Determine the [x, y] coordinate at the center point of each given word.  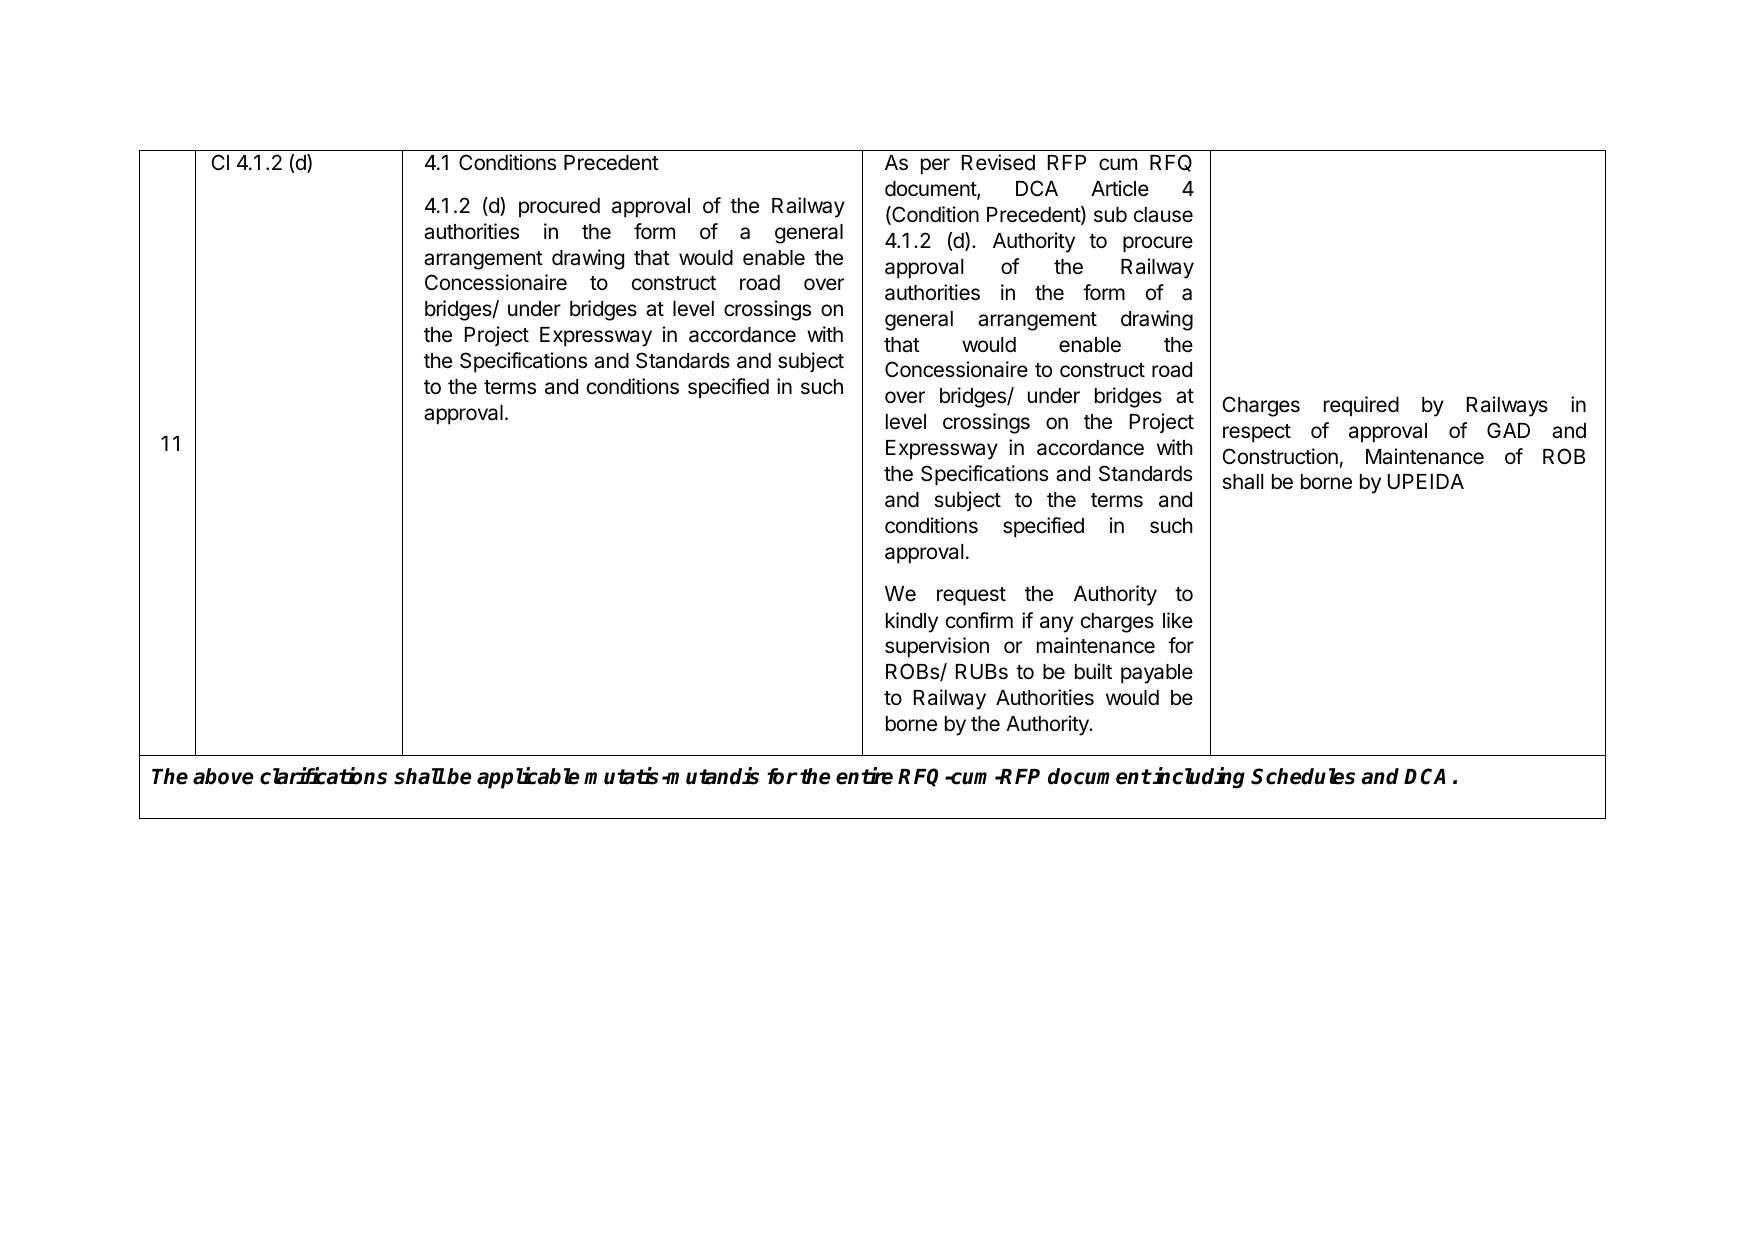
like [1178, 620]
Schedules [1303, 776]
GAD [1508, 430]
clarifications [323, 776]
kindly [912, 622]
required [1361, 406]
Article [1120, 188]
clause [1163, 215]
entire [864, 776]
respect [1257, 433]
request [971, 596]
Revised [998, 162]
